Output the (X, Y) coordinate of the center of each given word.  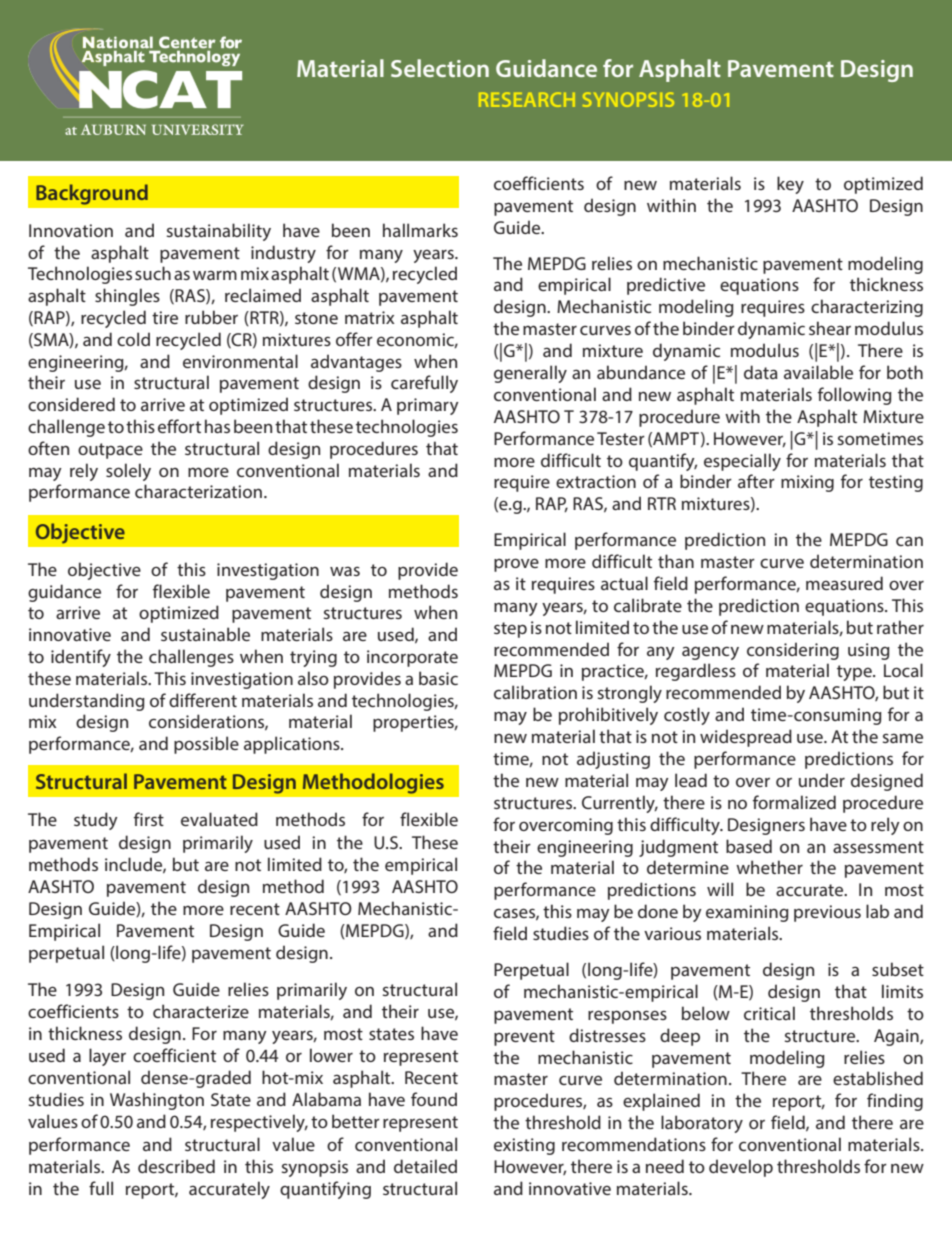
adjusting (613, 760)
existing (524, 1146)
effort (179, 426)
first (149, 819)
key (790, 185)
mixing (807, 483)
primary (428, 406)
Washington (157, 1101)
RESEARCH (527, 99)
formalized (794, 802)
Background (92, 194)
